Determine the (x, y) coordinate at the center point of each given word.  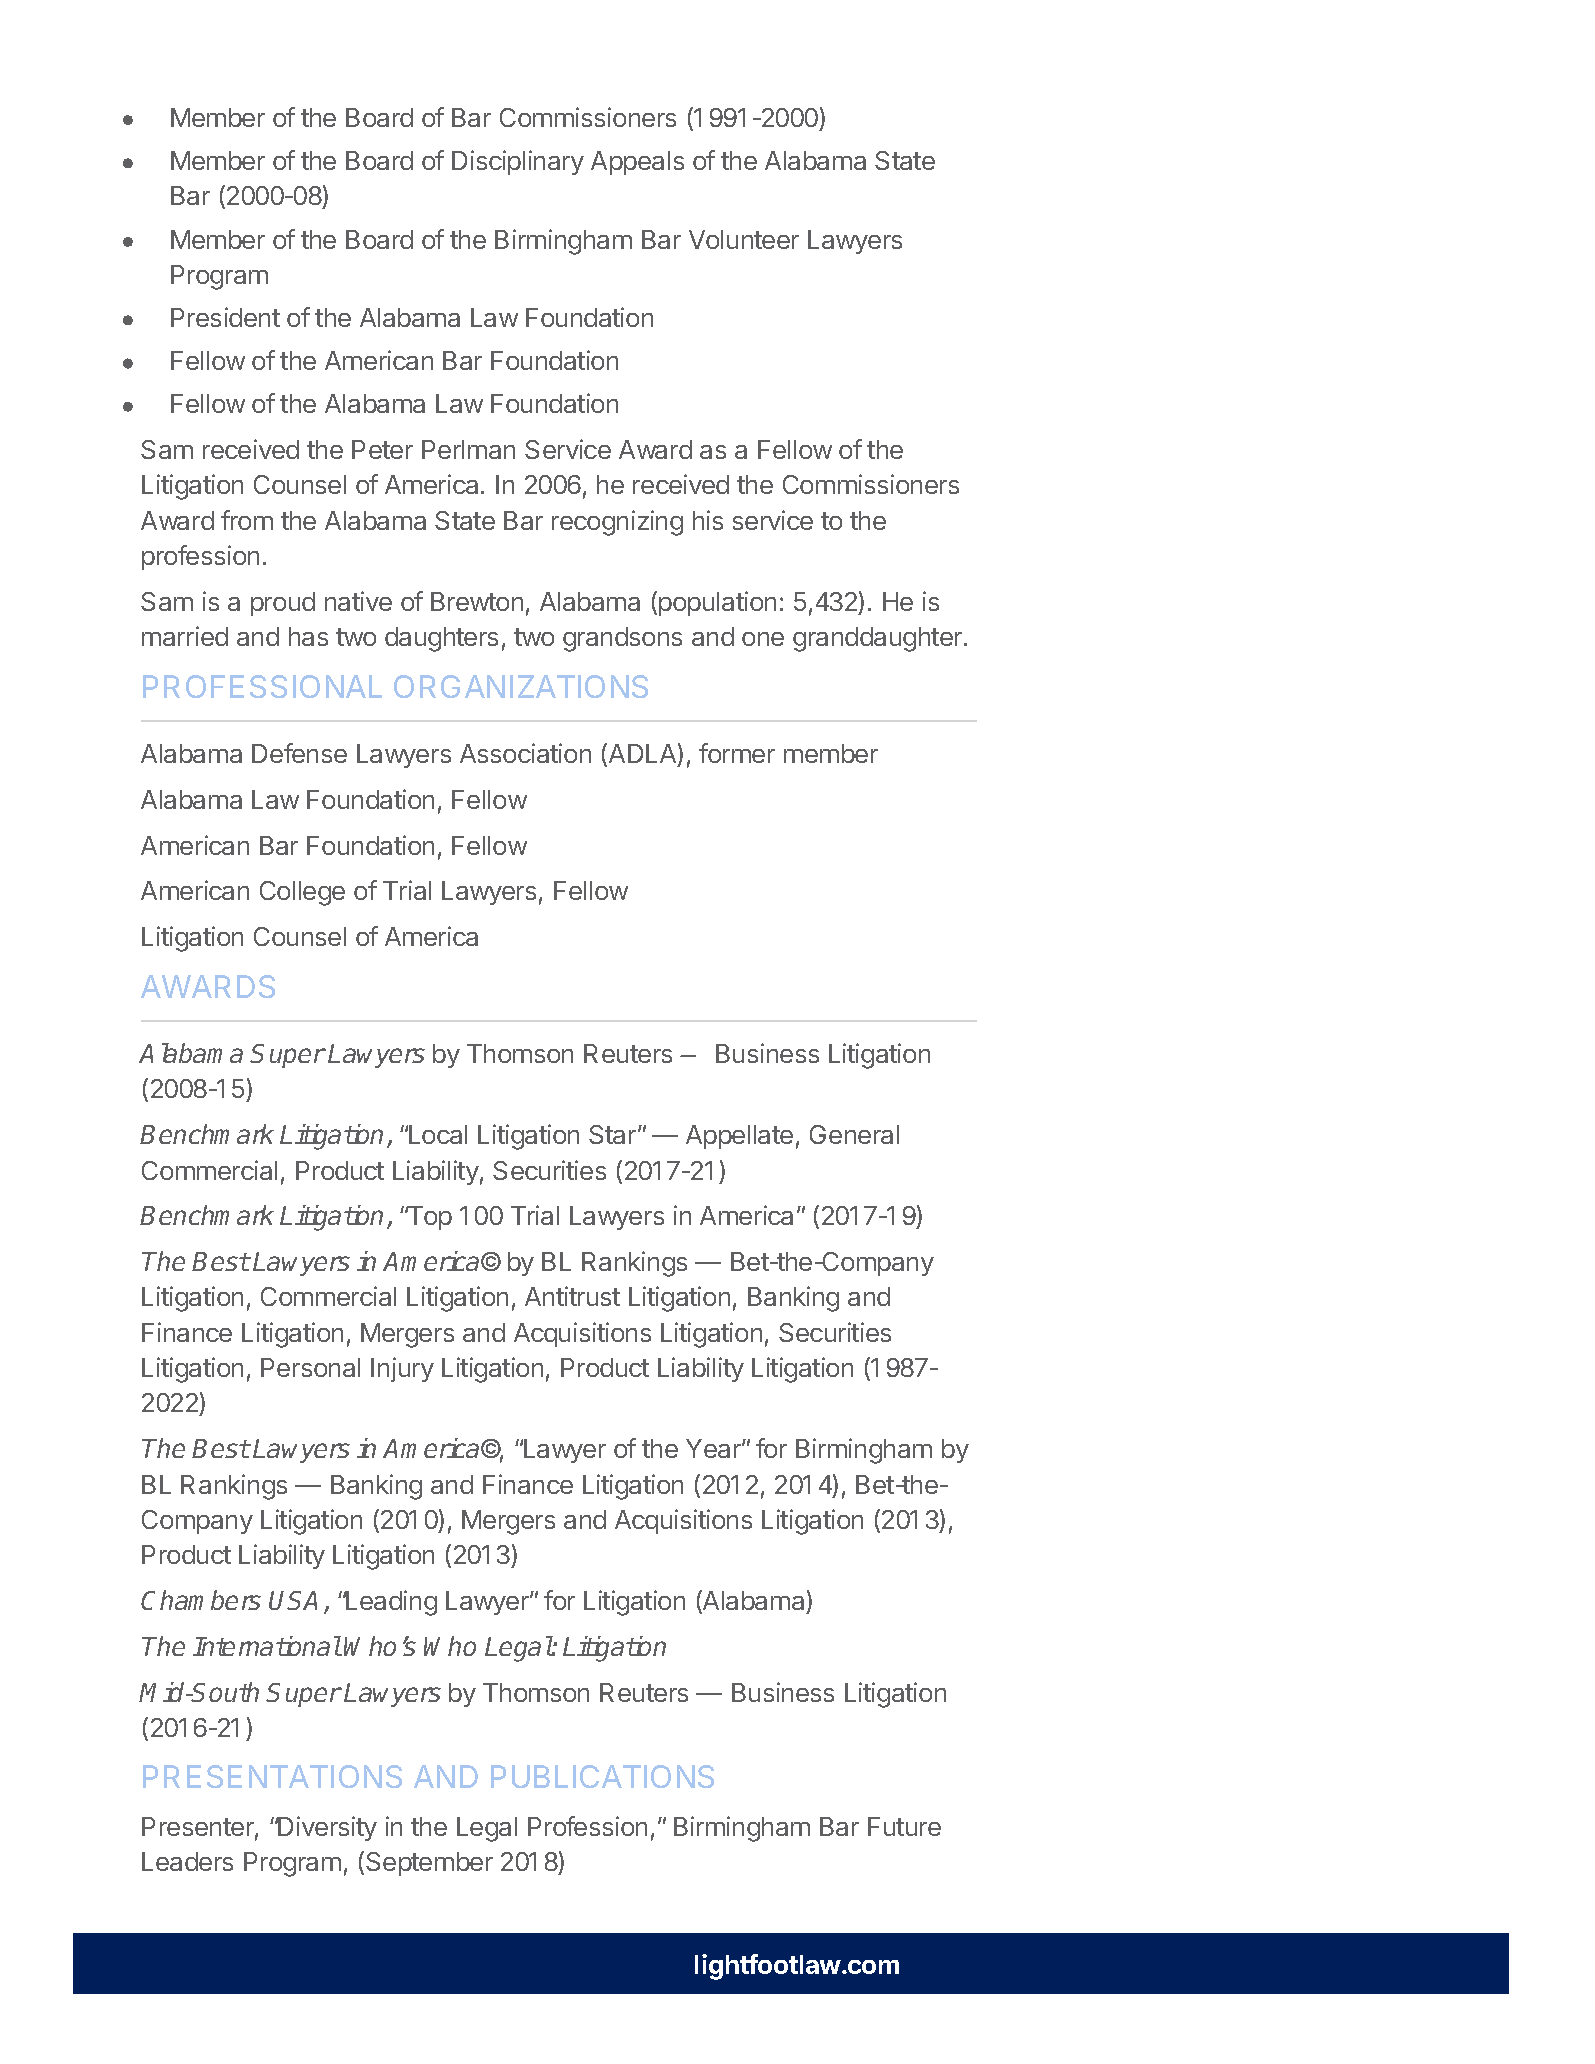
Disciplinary (518, 162)
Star (614, 1134)
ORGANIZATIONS (521, 686)
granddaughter (879, 639)
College (302, 893)
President (225, 317)
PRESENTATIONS (272, 1776)
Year (714, 1448)
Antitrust (572, 1296)
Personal (310, 1367)
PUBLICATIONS (602, 1776)
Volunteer (744, 239)
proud (283, 604)
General (854, 1134)
